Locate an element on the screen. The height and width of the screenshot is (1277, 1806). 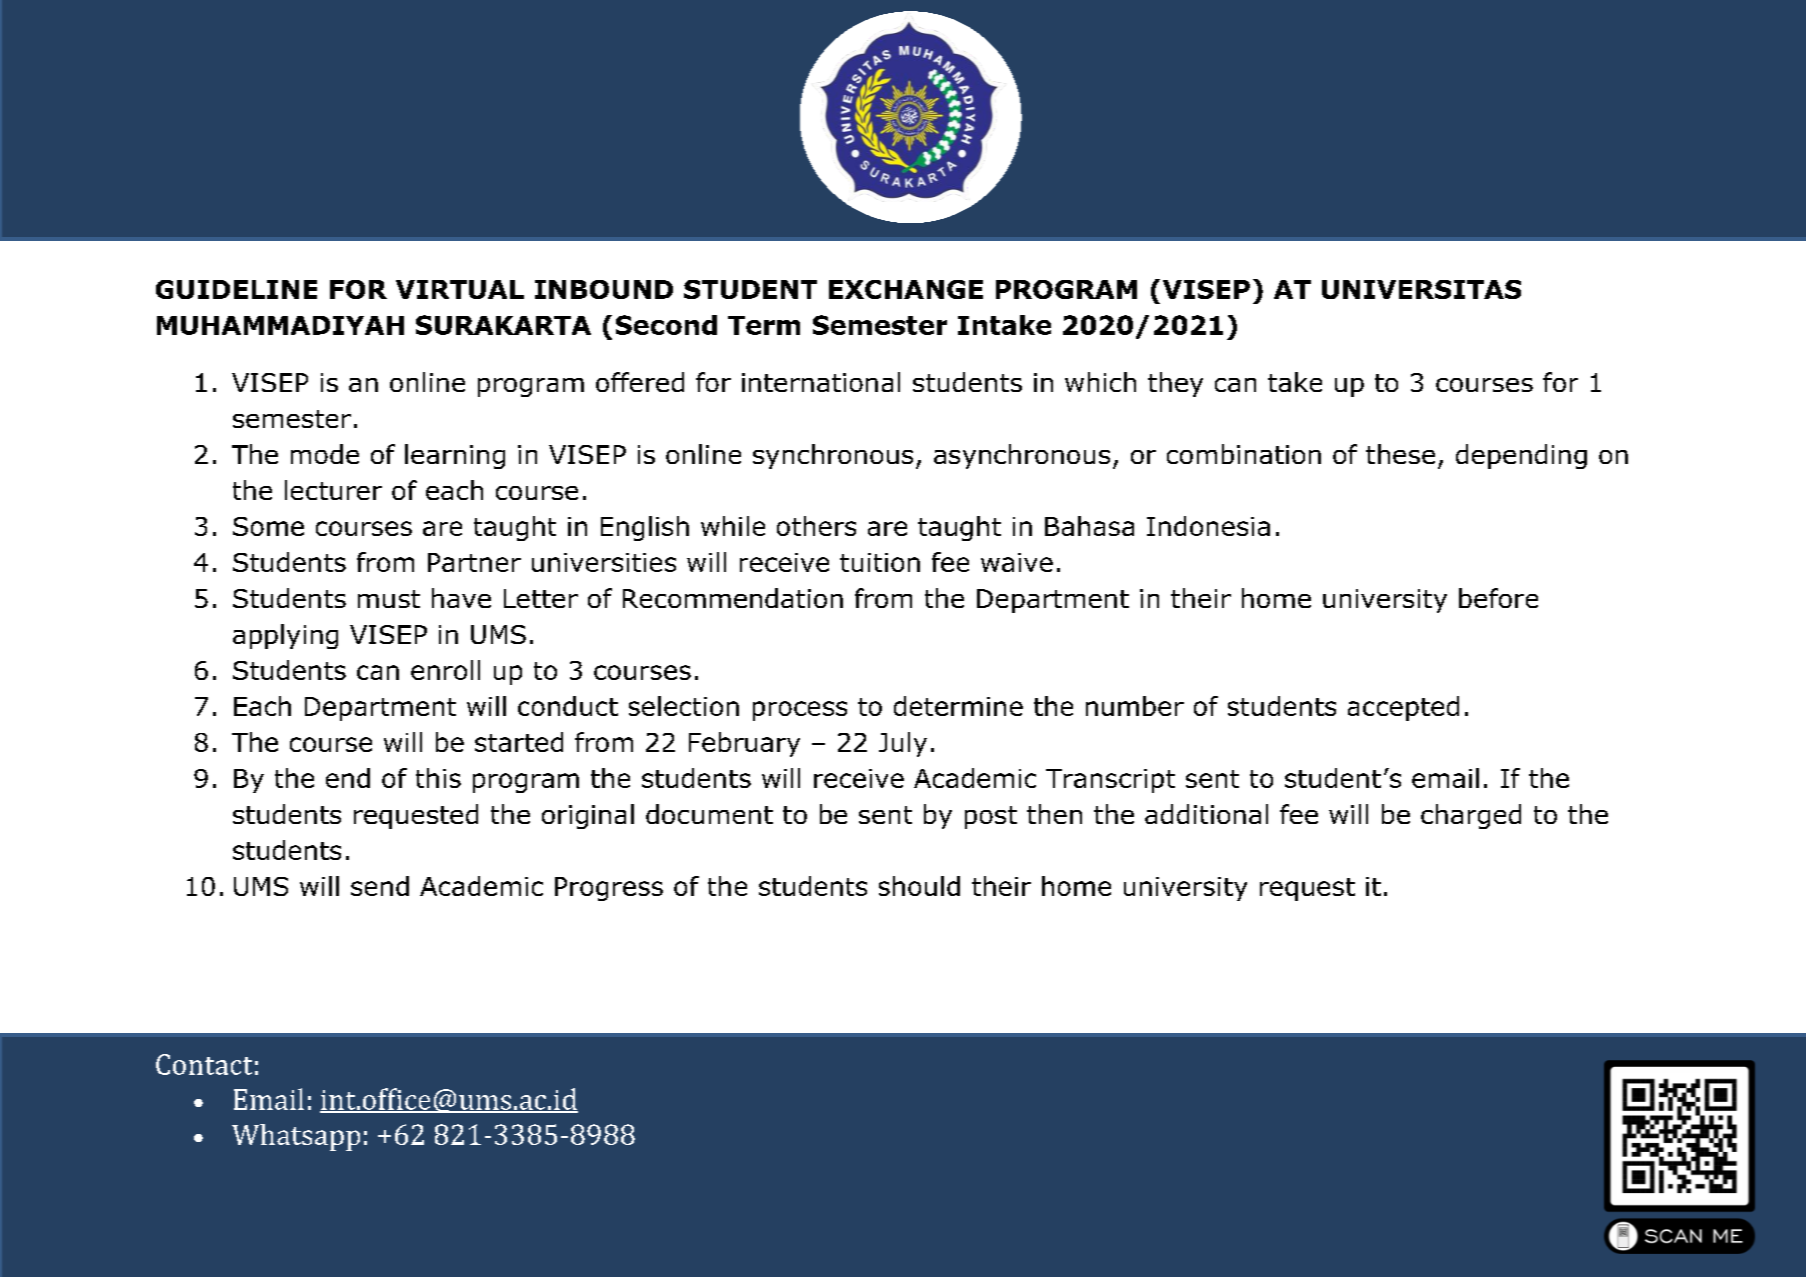
MUHAMMADIYAH is located at coordinates (280, 325).
